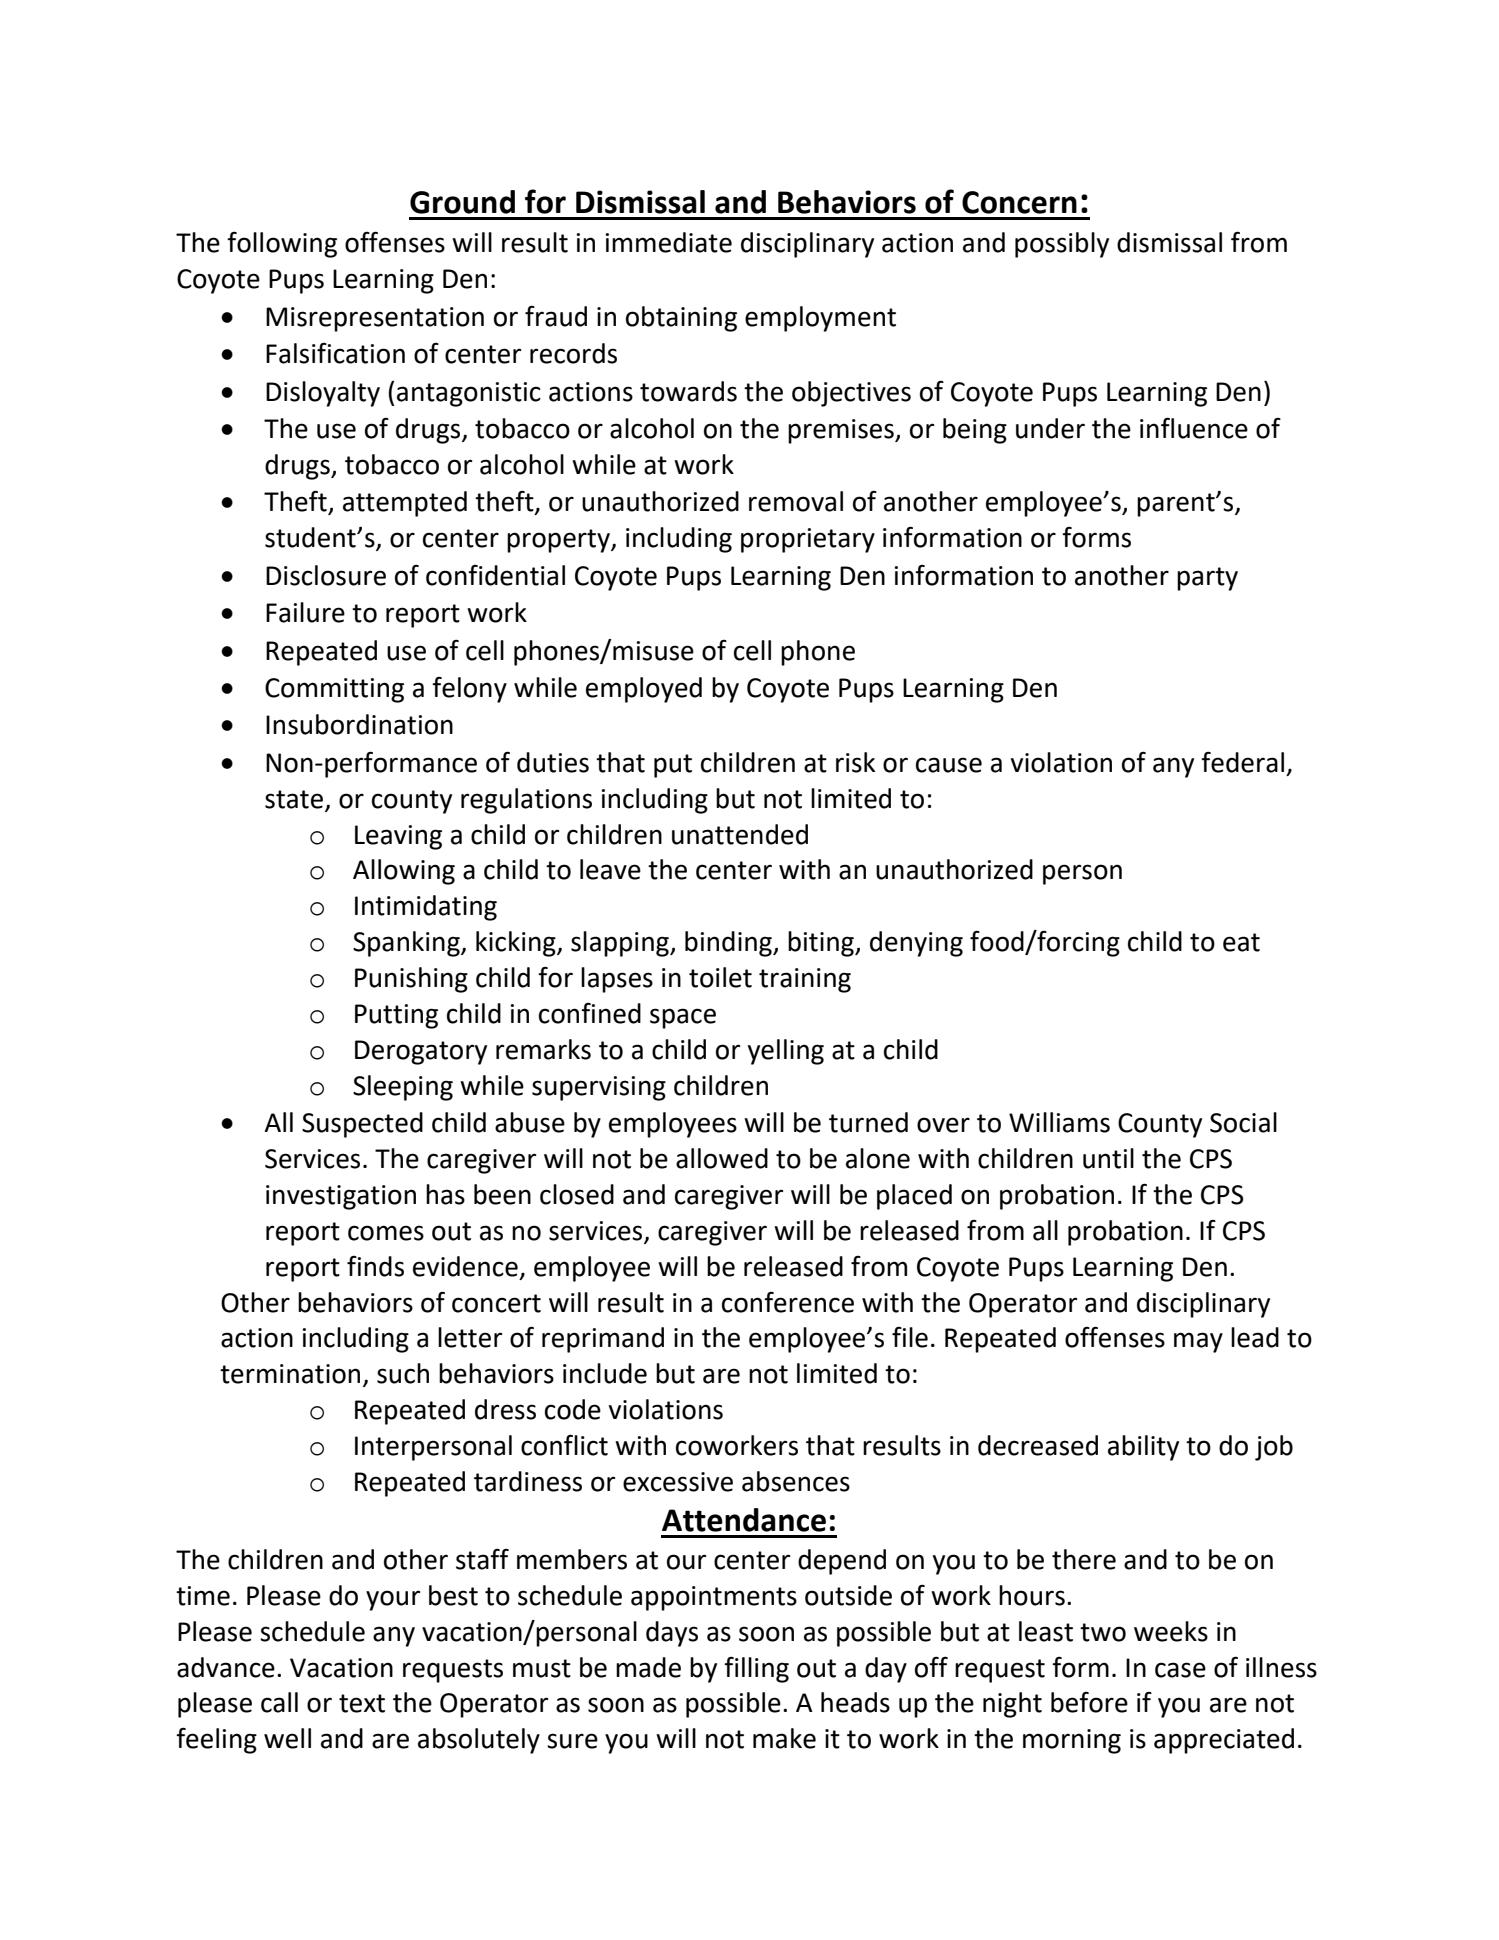 The image size is (1499, 1940). I want to click on filling, so click(756, 1669).
